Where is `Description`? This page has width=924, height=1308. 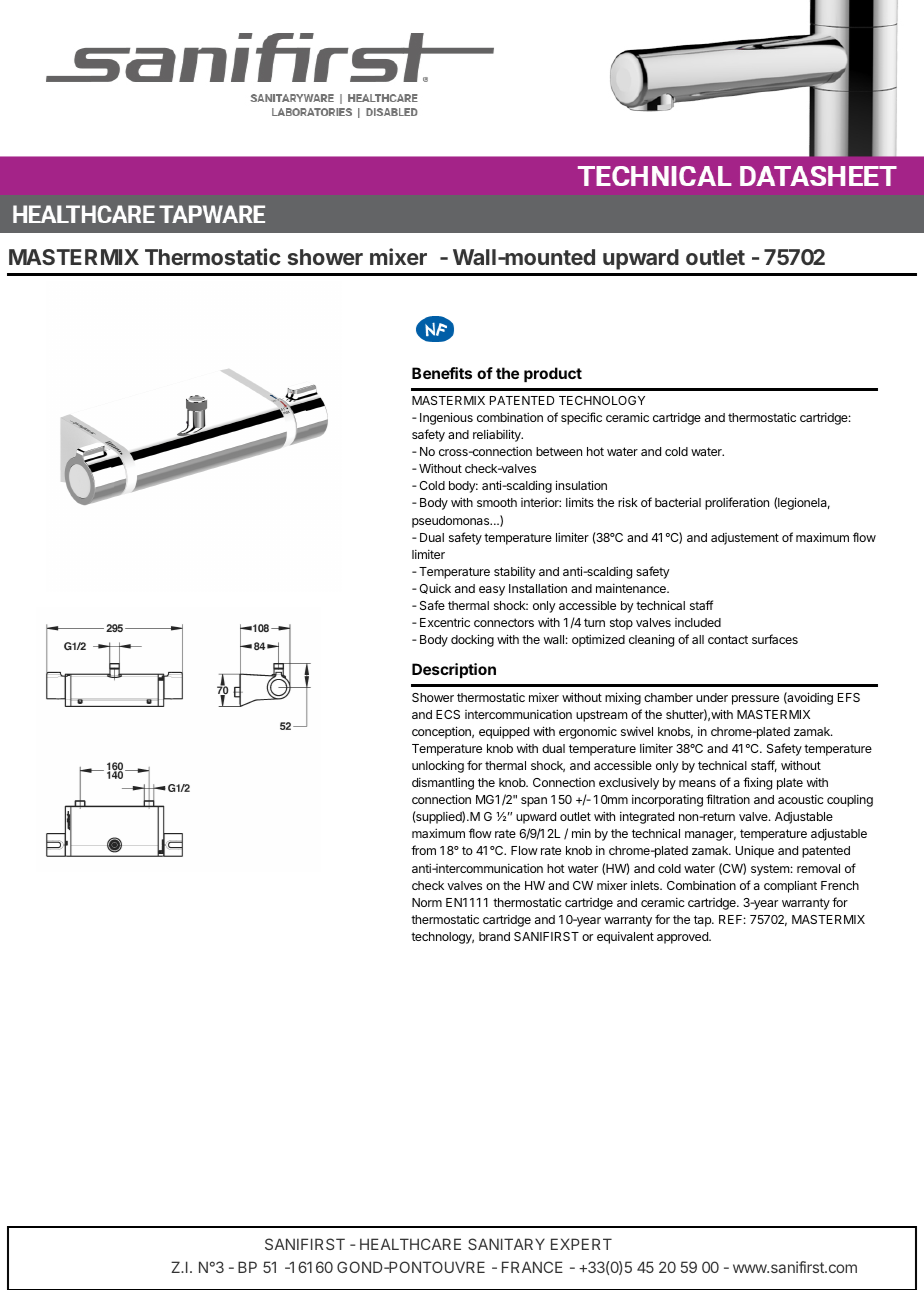
Description is located at coordinates (454, 670).
